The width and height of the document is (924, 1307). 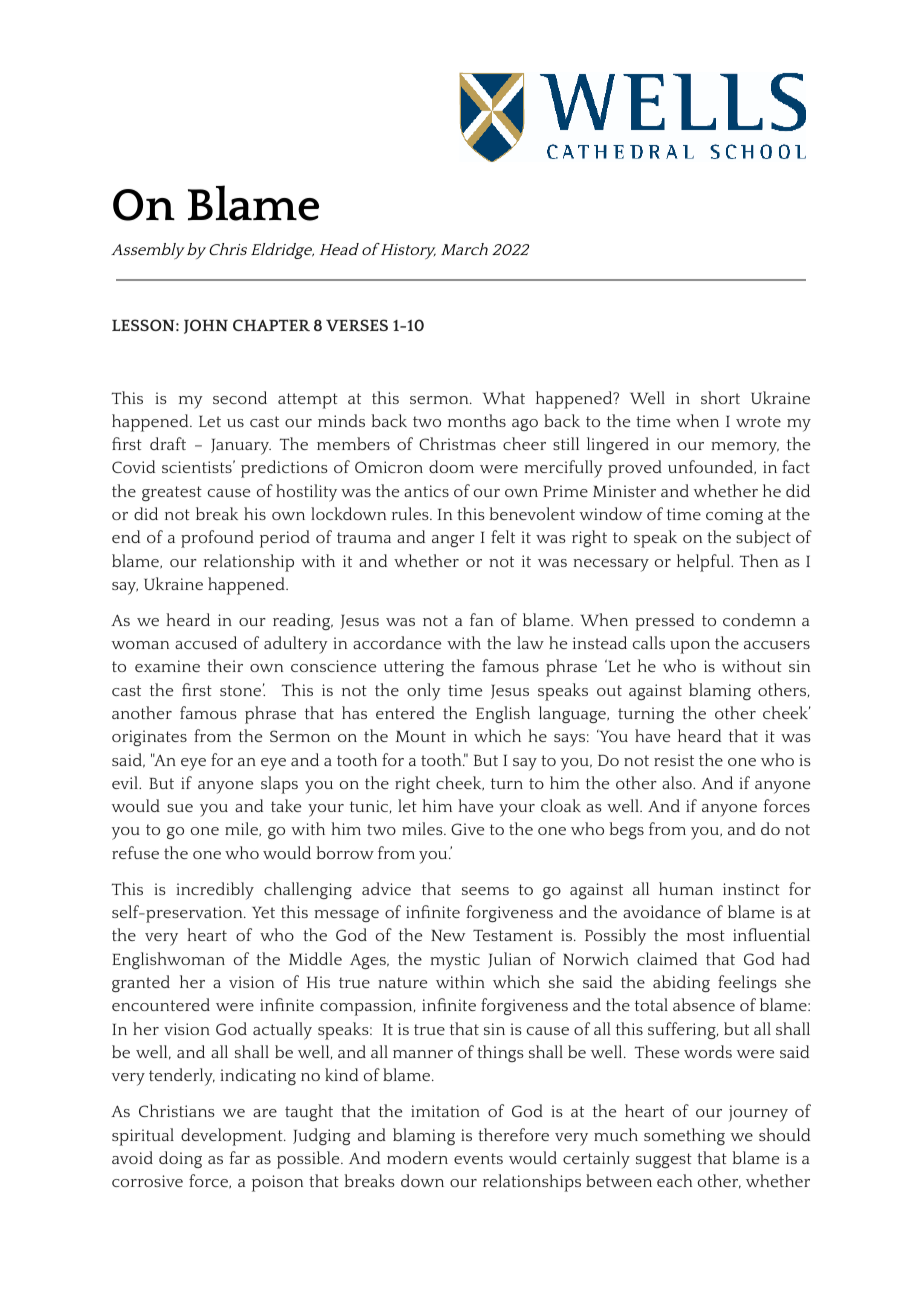 What do you see at coordinates (478, 1158) in the document?
I see `events` at bounding box center [478, 1158].
